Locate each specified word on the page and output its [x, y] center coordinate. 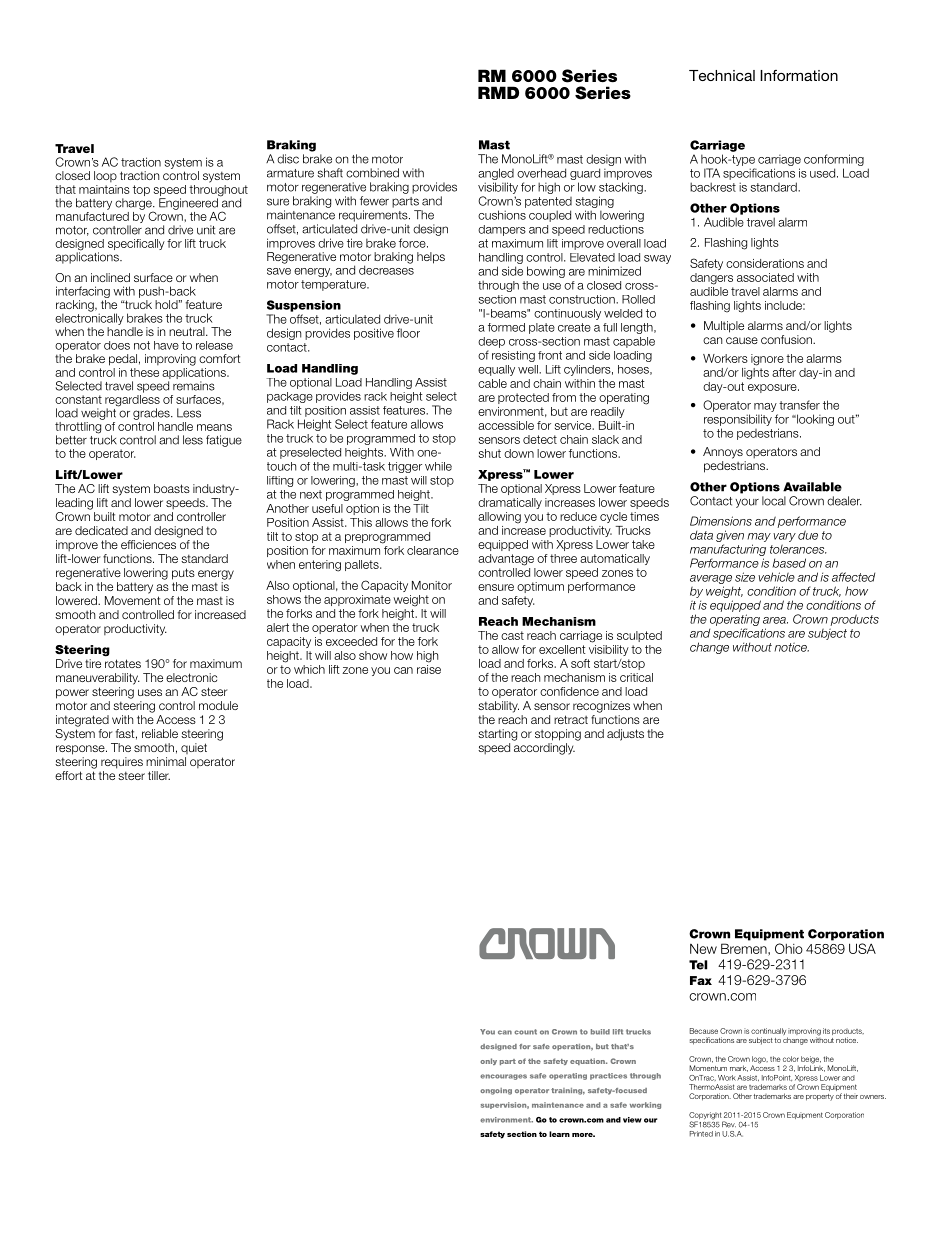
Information [799, 75]
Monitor [432, 585]
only [488, 1061]
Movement [132, 600]
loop [105, 176]
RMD [498, 92]
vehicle [776, 577]
